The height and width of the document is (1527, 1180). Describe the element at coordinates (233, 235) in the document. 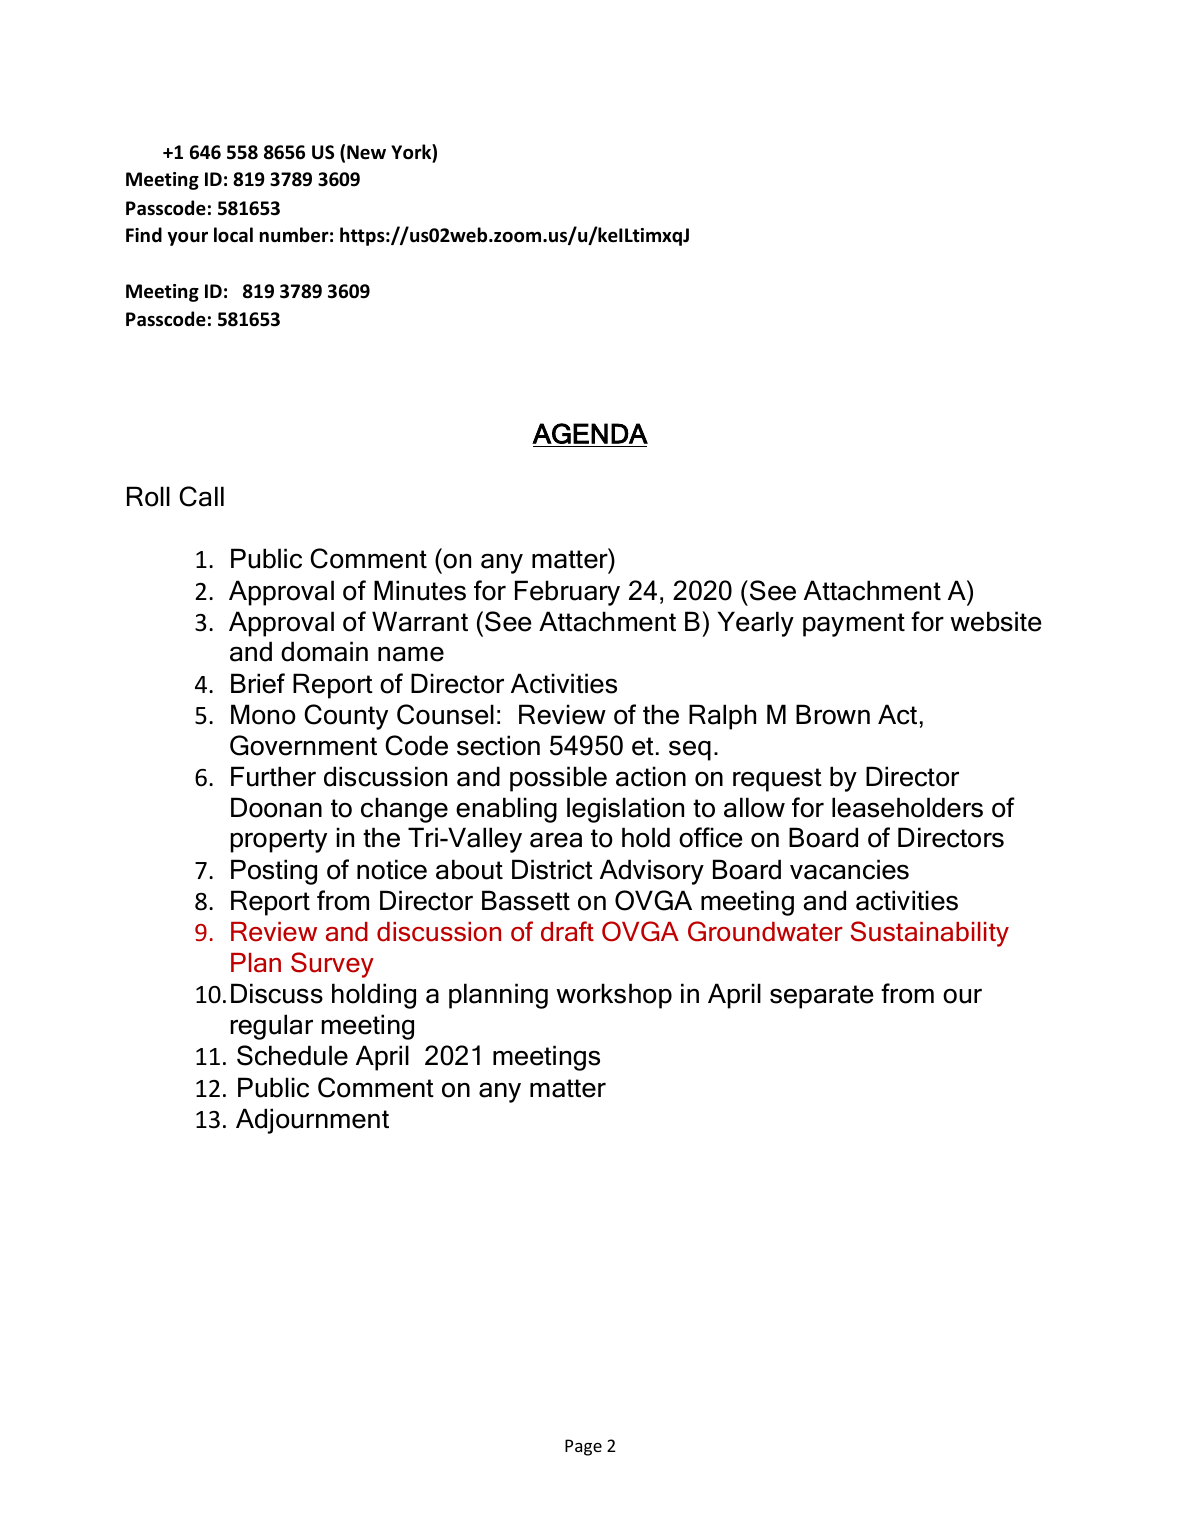

I see `local` at that location.
